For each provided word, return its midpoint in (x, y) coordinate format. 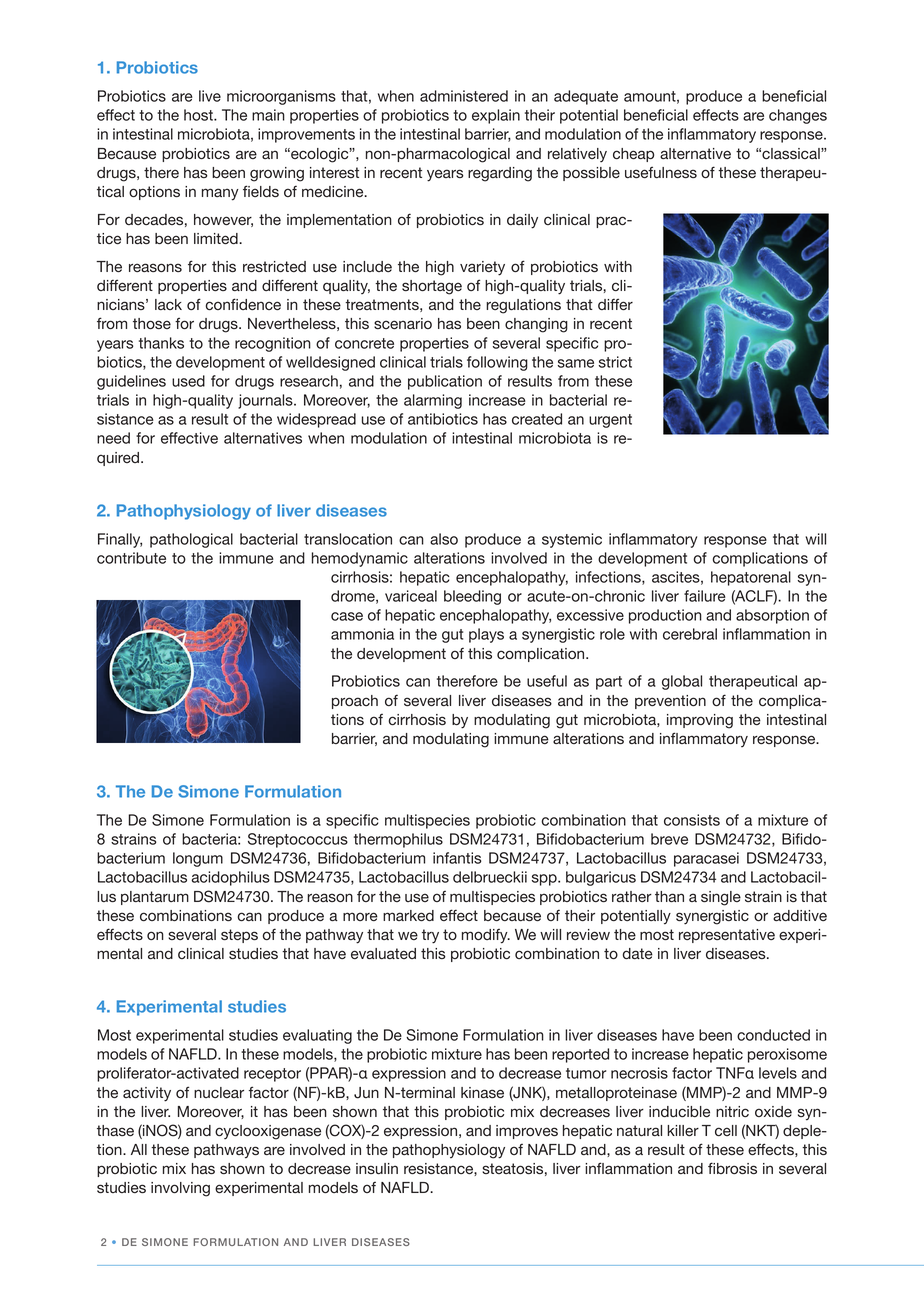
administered (464, 96)
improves (527, 1132)
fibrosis (732, 1168)
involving (180, 1189)
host (199, 115)
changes (798, 116)
